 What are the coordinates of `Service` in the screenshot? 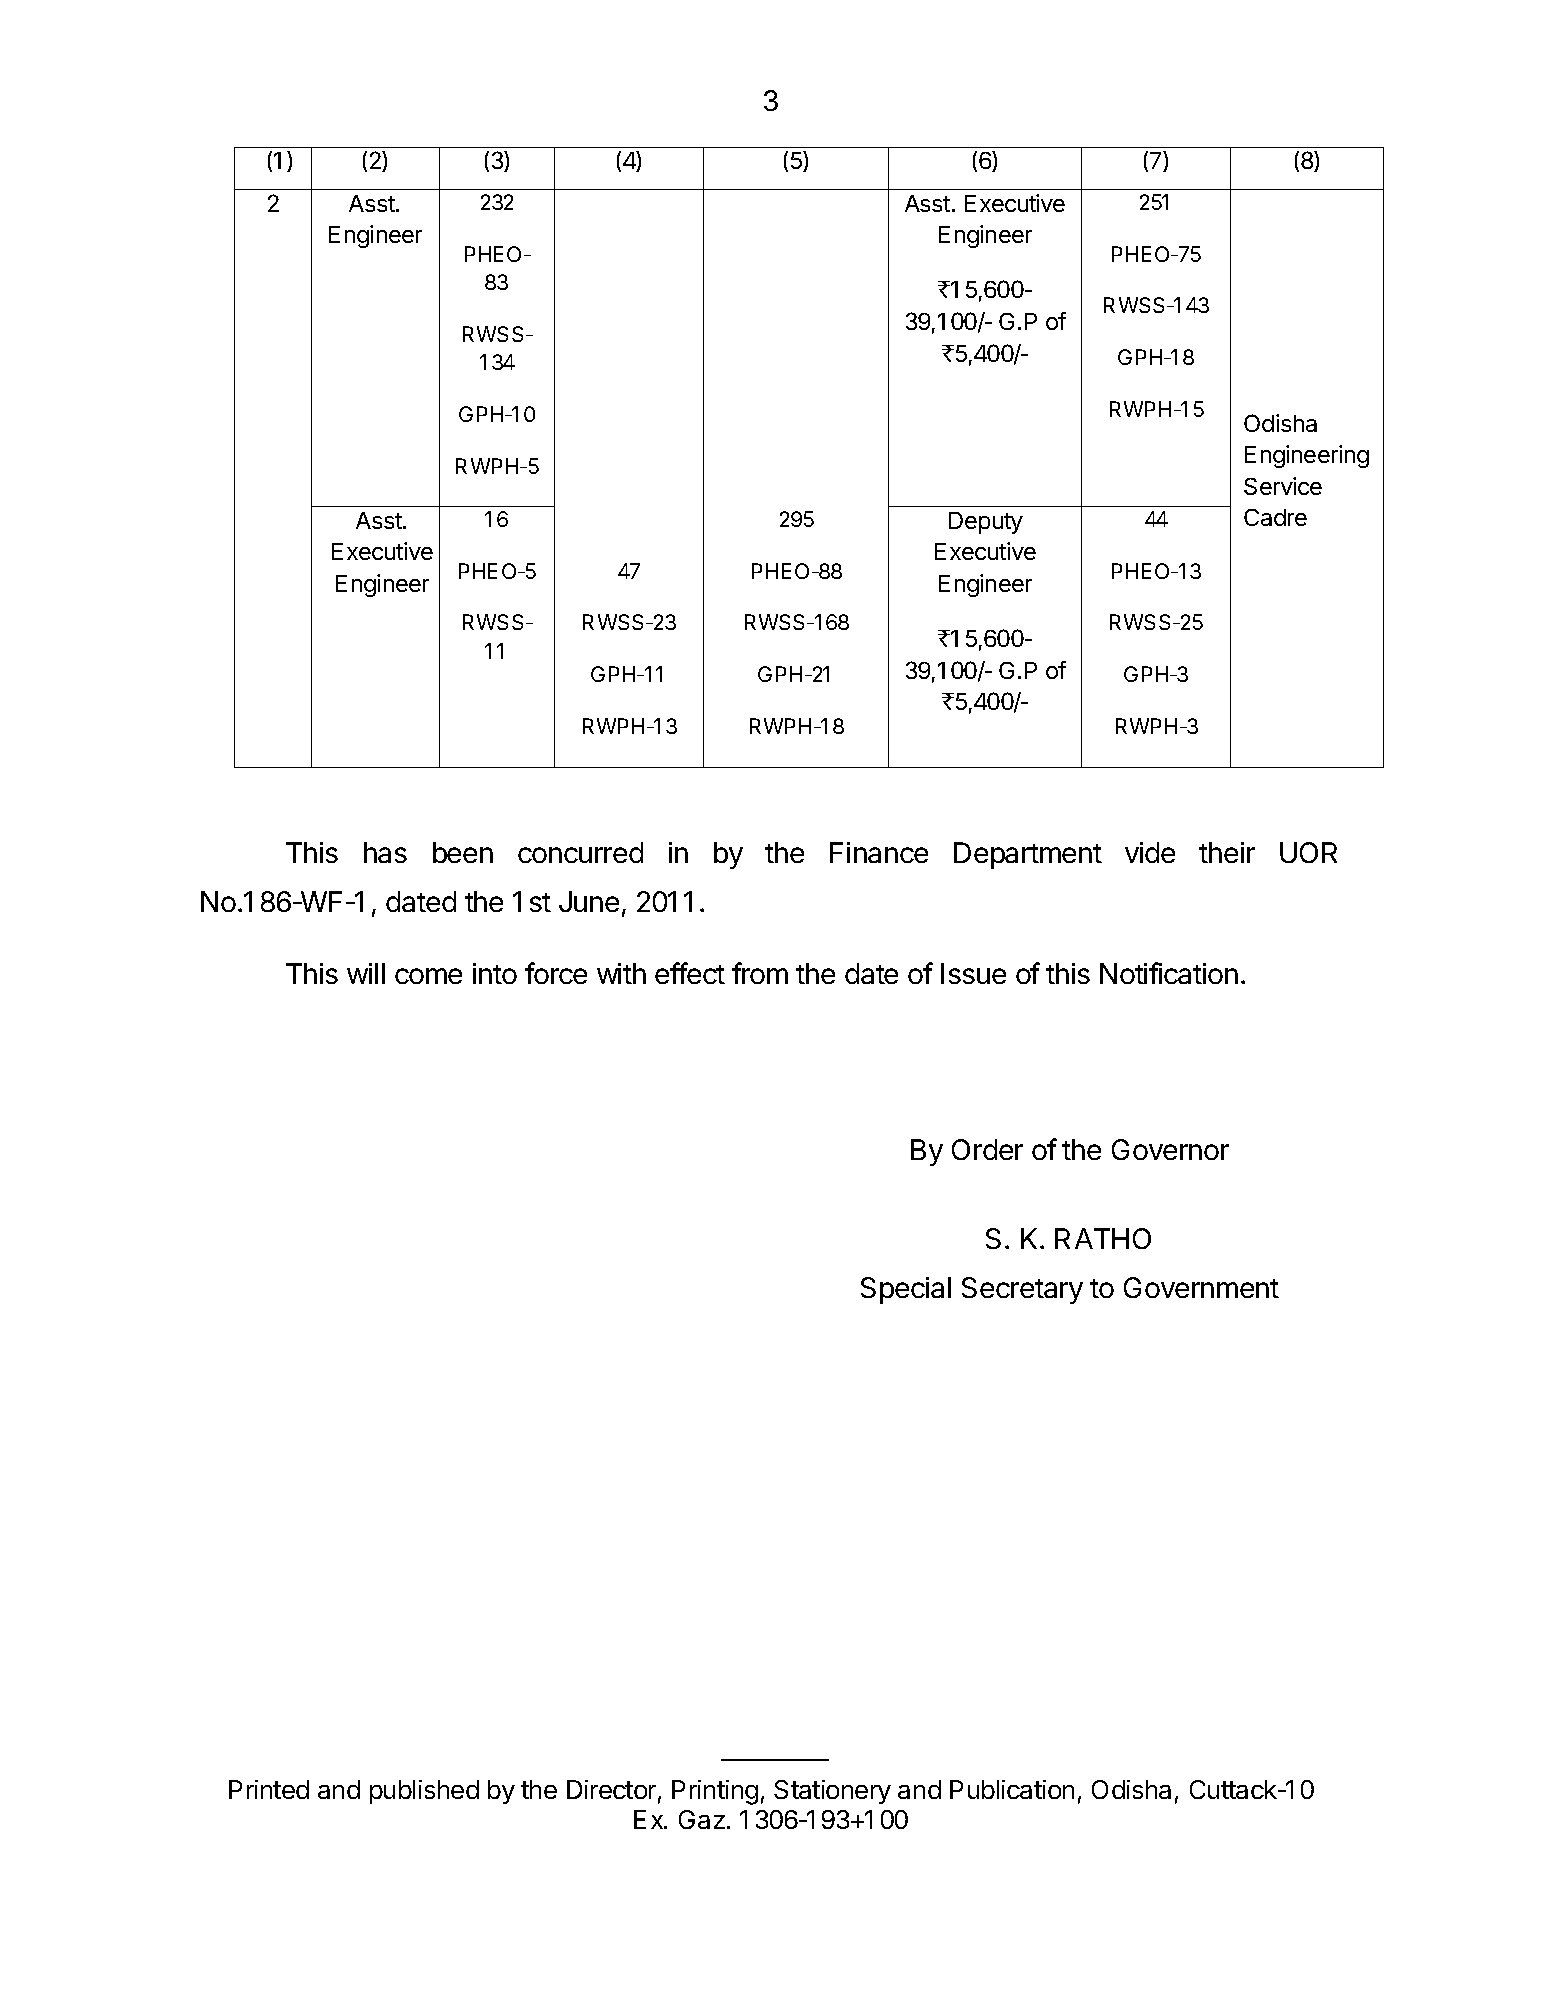 It's located at (1283, 486).
